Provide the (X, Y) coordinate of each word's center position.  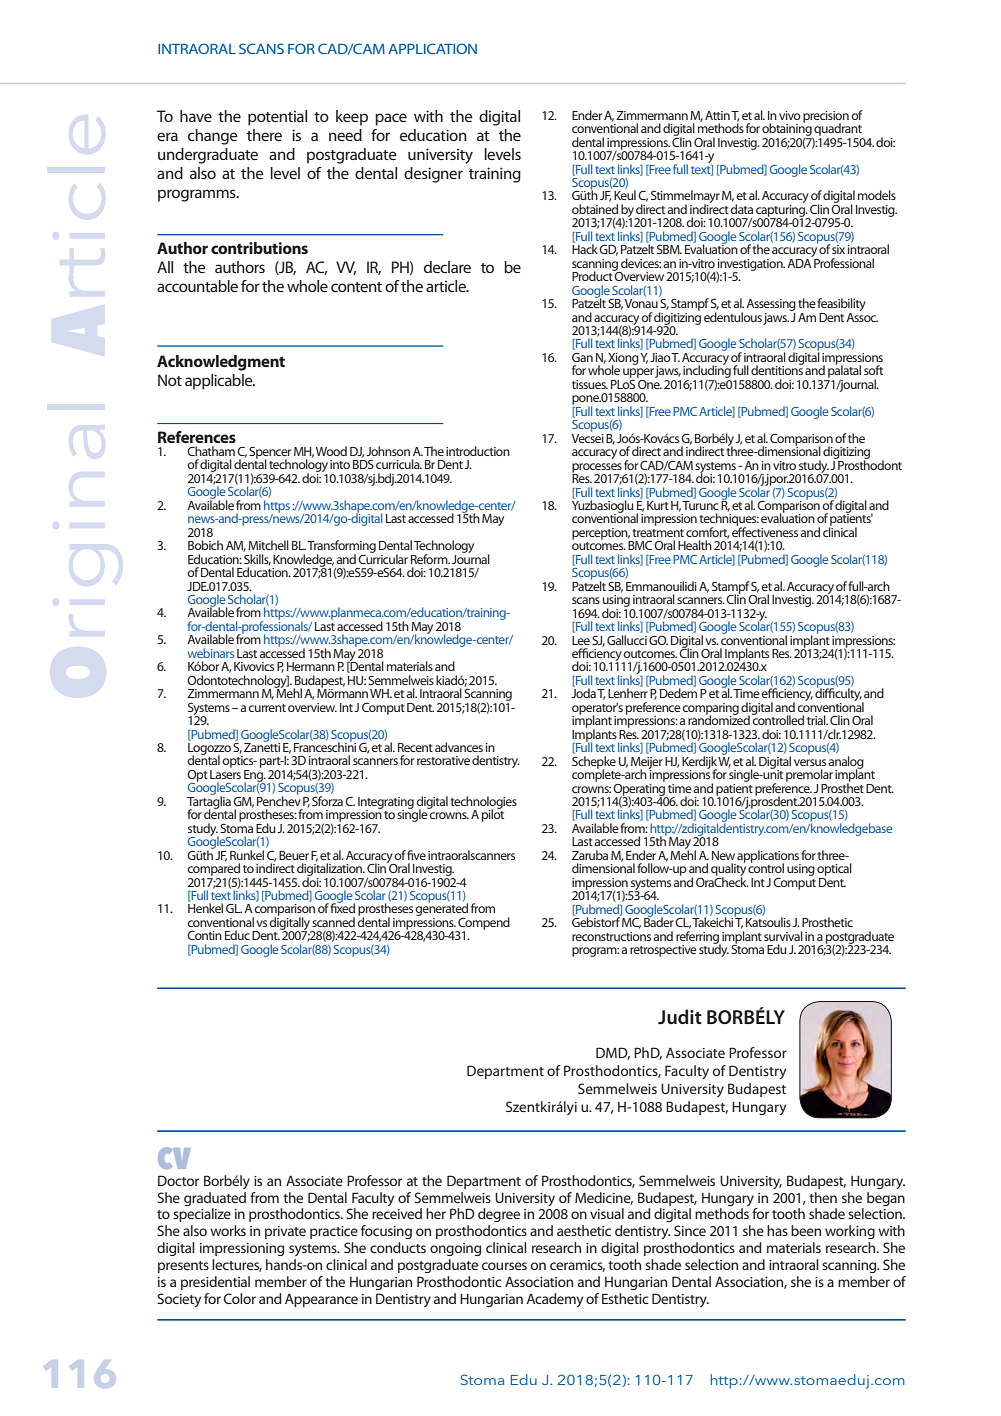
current (267, 708)
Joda (583, 692)
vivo (790, 115)
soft (873, 370)
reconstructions (611, 936)
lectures (237, 1265)
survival (783, 936)
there (264, 135)
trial (817, 720)
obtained (595, 209)
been (806, 1230)
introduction (478, 451)
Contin (204, 935)
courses (504, 1266)
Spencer (270, 454)
